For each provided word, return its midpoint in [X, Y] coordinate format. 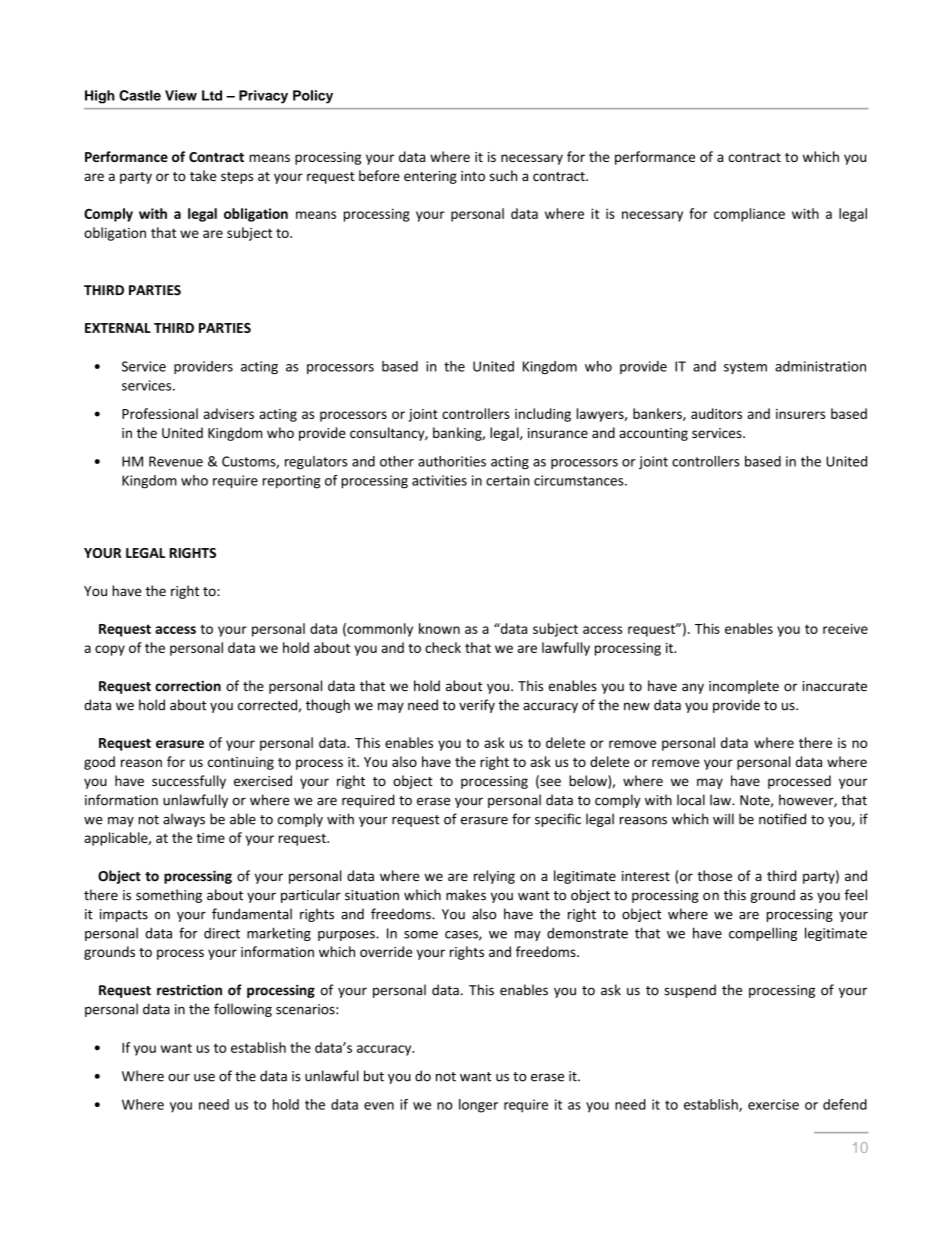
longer [478, 1106]
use [204, 1077]
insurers [800, 414]
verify [477, 706]
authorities [452, 461]
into [473, 176]
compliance [749, 215]
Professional [160, 413]
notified [782, 819]
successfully [189, 782]
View [181, 95]
